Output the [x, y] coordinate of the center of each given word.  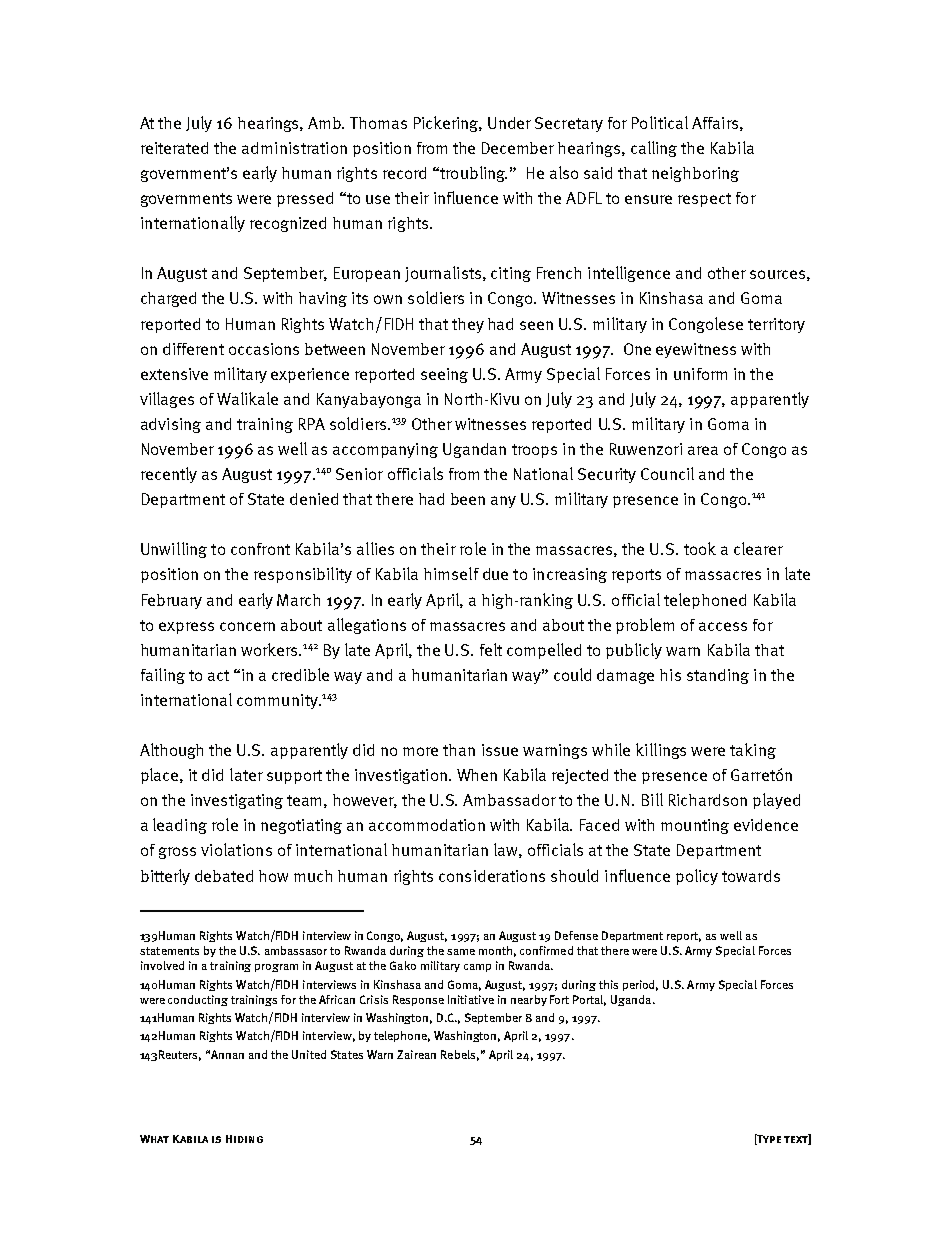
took [700, 548]
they [468, 325]
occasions [264, 349]
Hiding [244, 1139]
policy [697, 877]
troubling [472, 174]
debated [224, 876]
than [459, 750]
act [218, 675]
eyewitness [696, 350]
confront [260, 549]
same [461, 952]
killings [661, 751]
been [468, 499]
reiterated [174, 148]
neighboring [695, 174]
